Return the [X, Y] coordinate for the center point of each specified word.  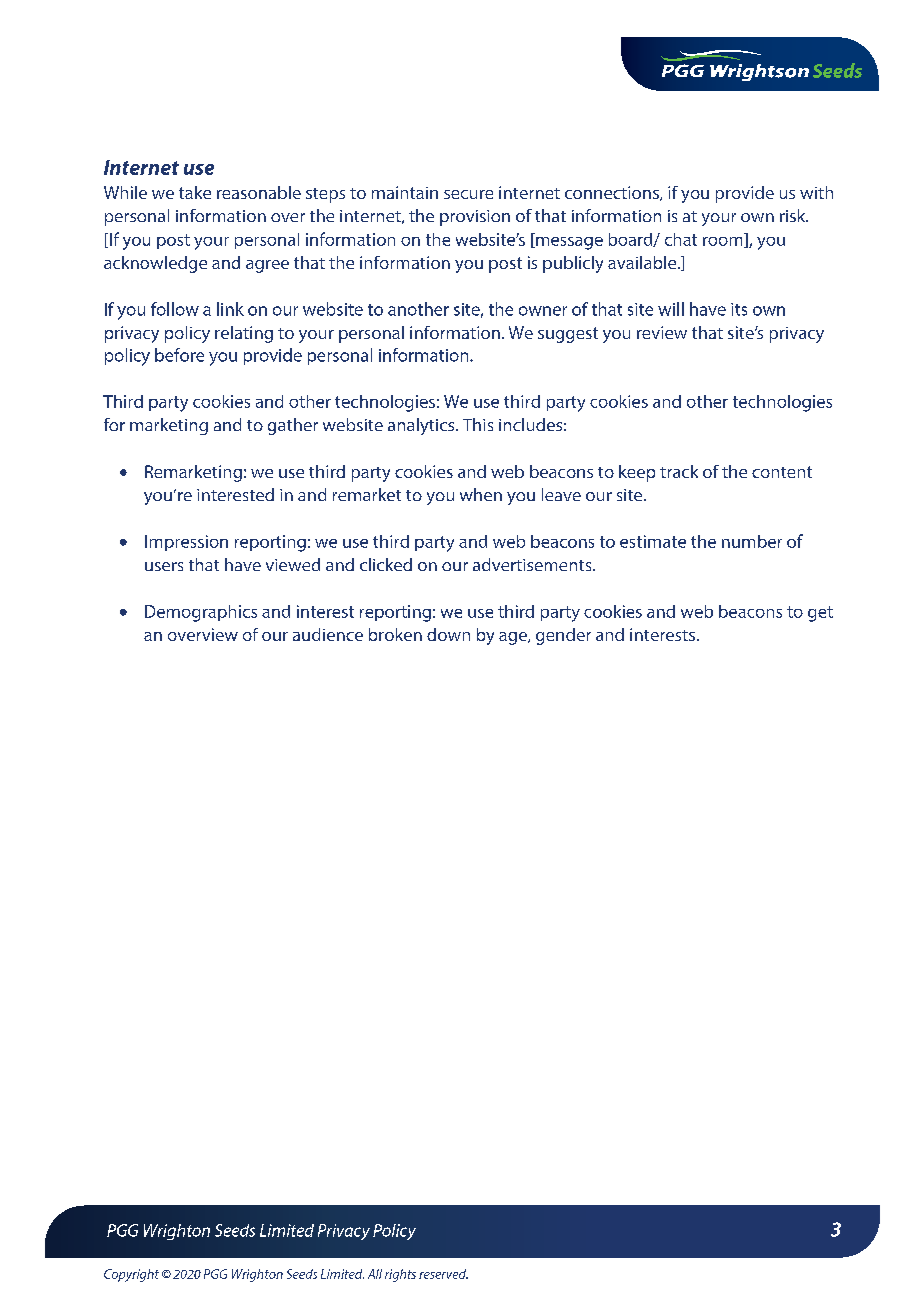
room [724, 242]
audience [328, 634]
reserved [443, 1274]
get [820, 614]
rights [400, 1275]
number [752, 541]
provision [475, 218]
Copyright [131, 1275]
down [448, 634]
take [195, 192]
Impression [186, 543]
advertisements [533, 564]
